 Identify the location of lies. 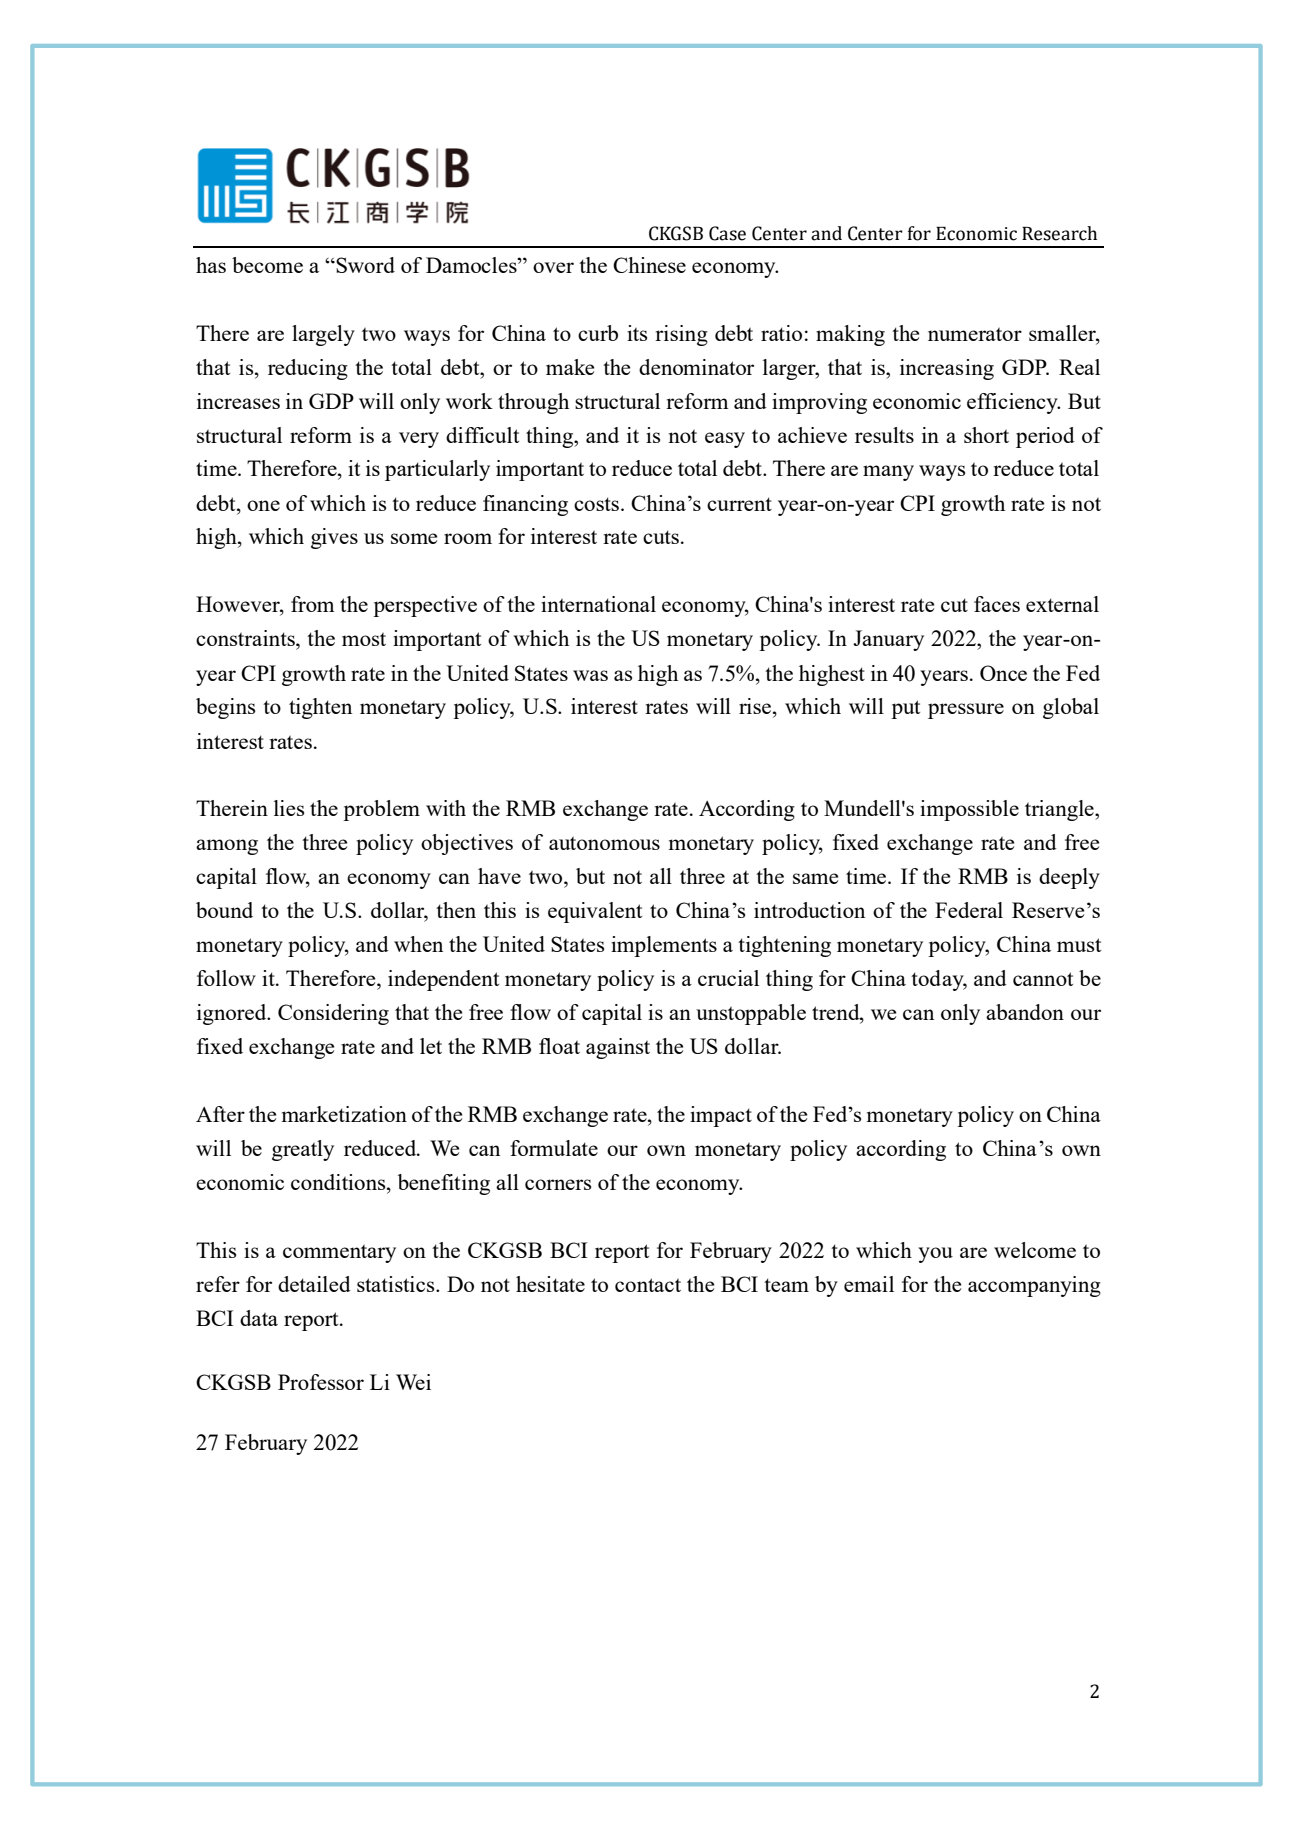
(289, 808).
